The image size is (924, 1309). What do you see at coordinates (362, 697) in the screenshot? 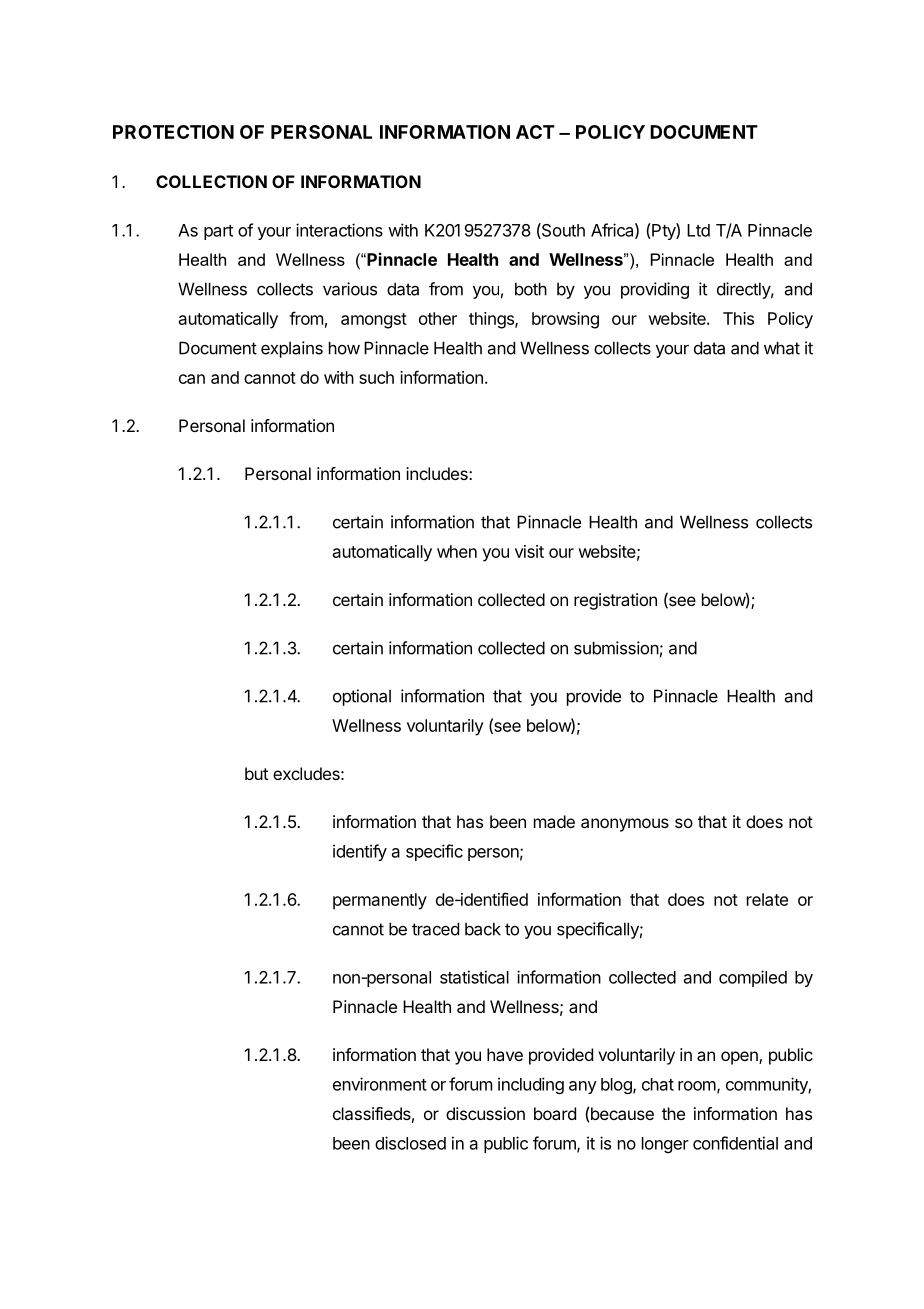
I see `optional` at bounding box center [362, 697].
